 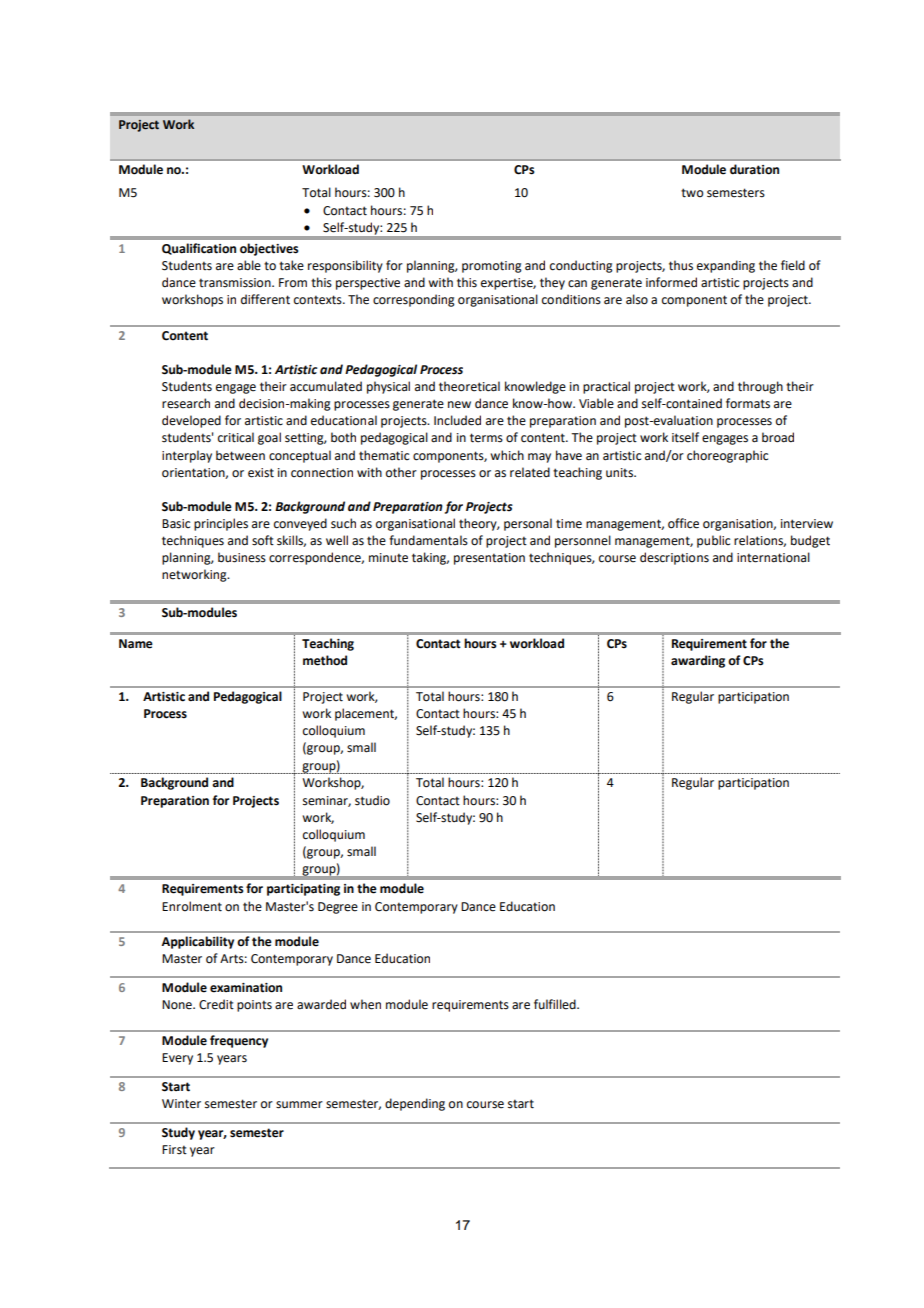 I want to click on promoting, so click(x=492, y=267).
